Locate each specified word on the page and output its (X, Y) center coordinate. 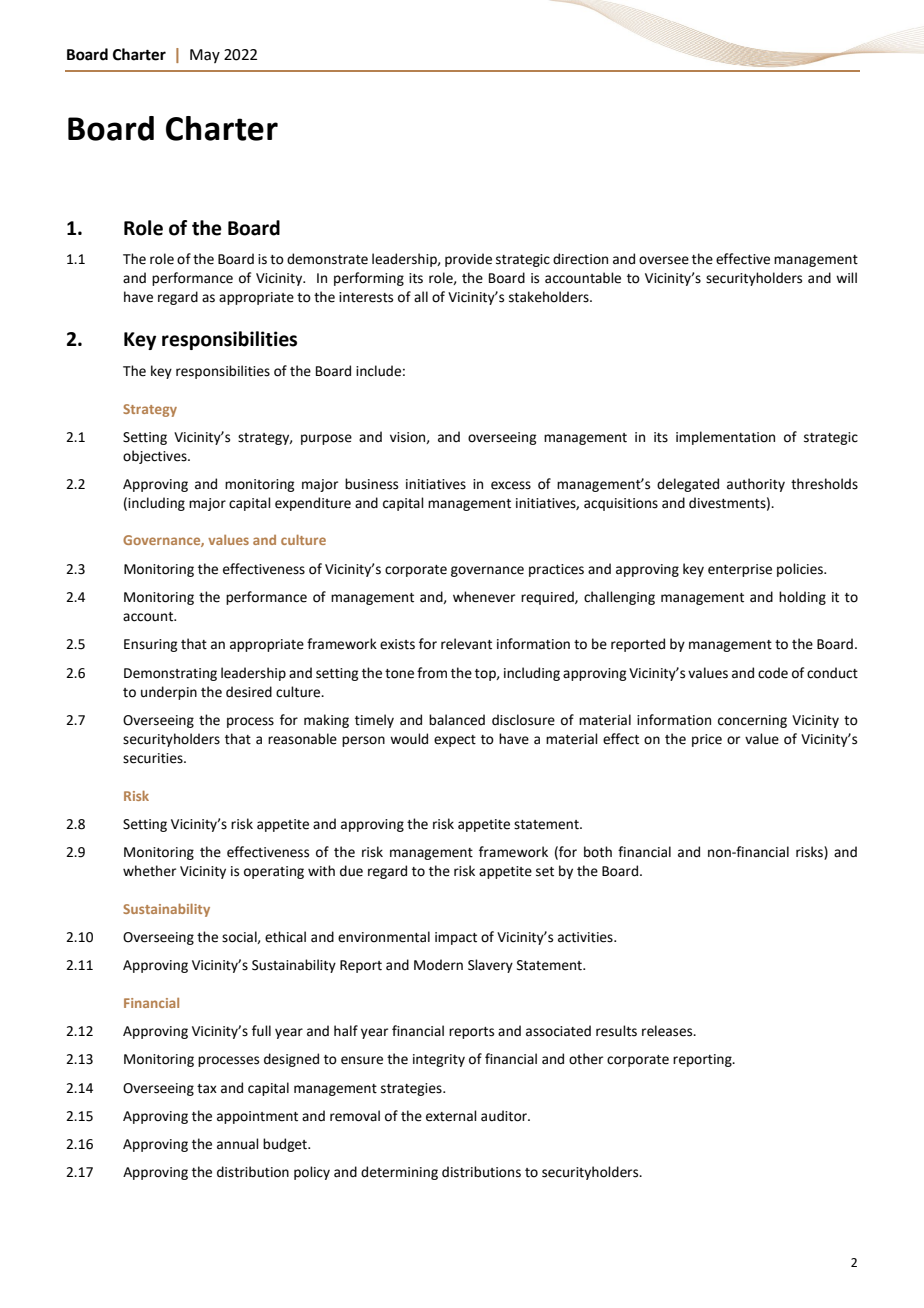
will (846, 277)
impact (456, 938)
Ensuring (150, 645)
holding (802, 598)
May (205, 56)
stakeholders (550, 297)
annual (238, 1144)
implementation (725, 438)
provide (468, 260)
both (598, 852)
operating (274, 872)
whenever (484, 597)
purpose (326, 439)
